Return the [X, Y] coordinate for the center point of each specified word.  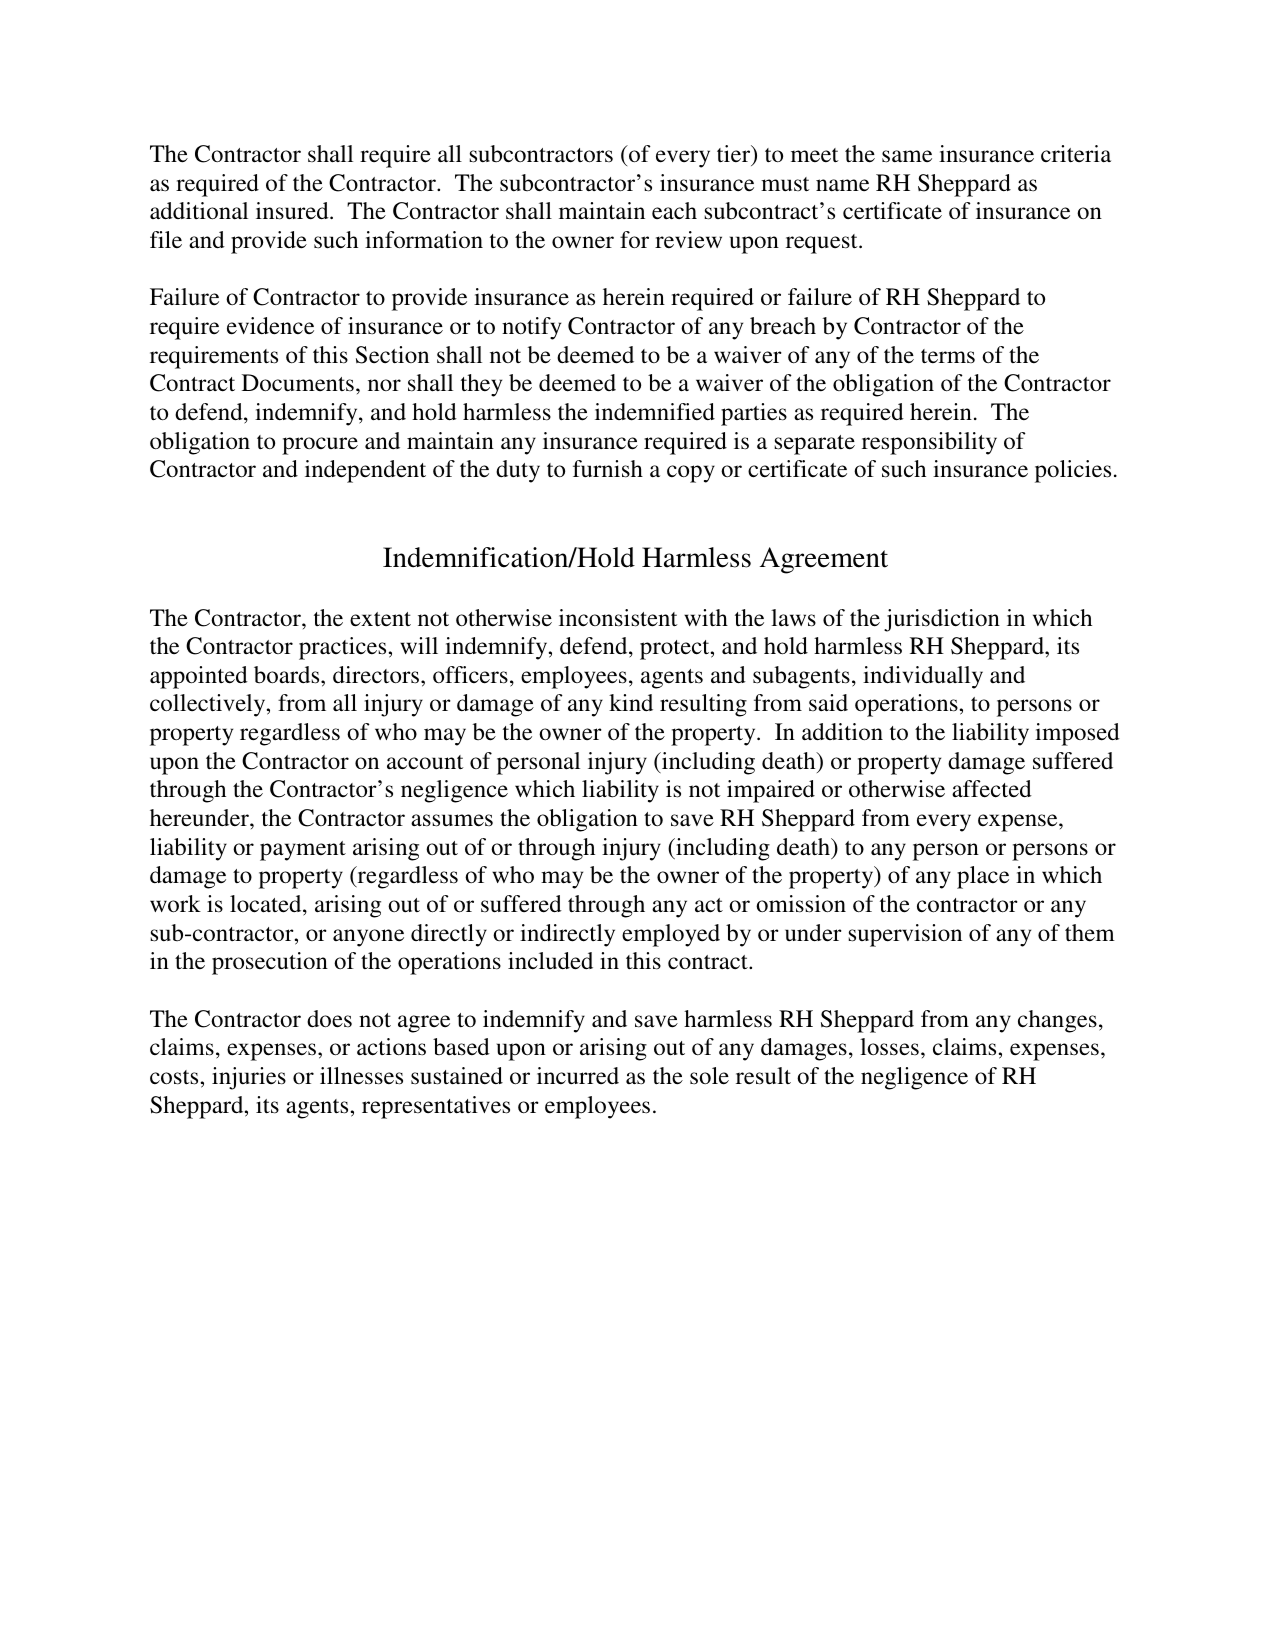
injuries [249, 1078]
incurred [578, 1075]
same [907, 156]
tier [735, 155]
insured [293, 211]
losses [889, 1047]
